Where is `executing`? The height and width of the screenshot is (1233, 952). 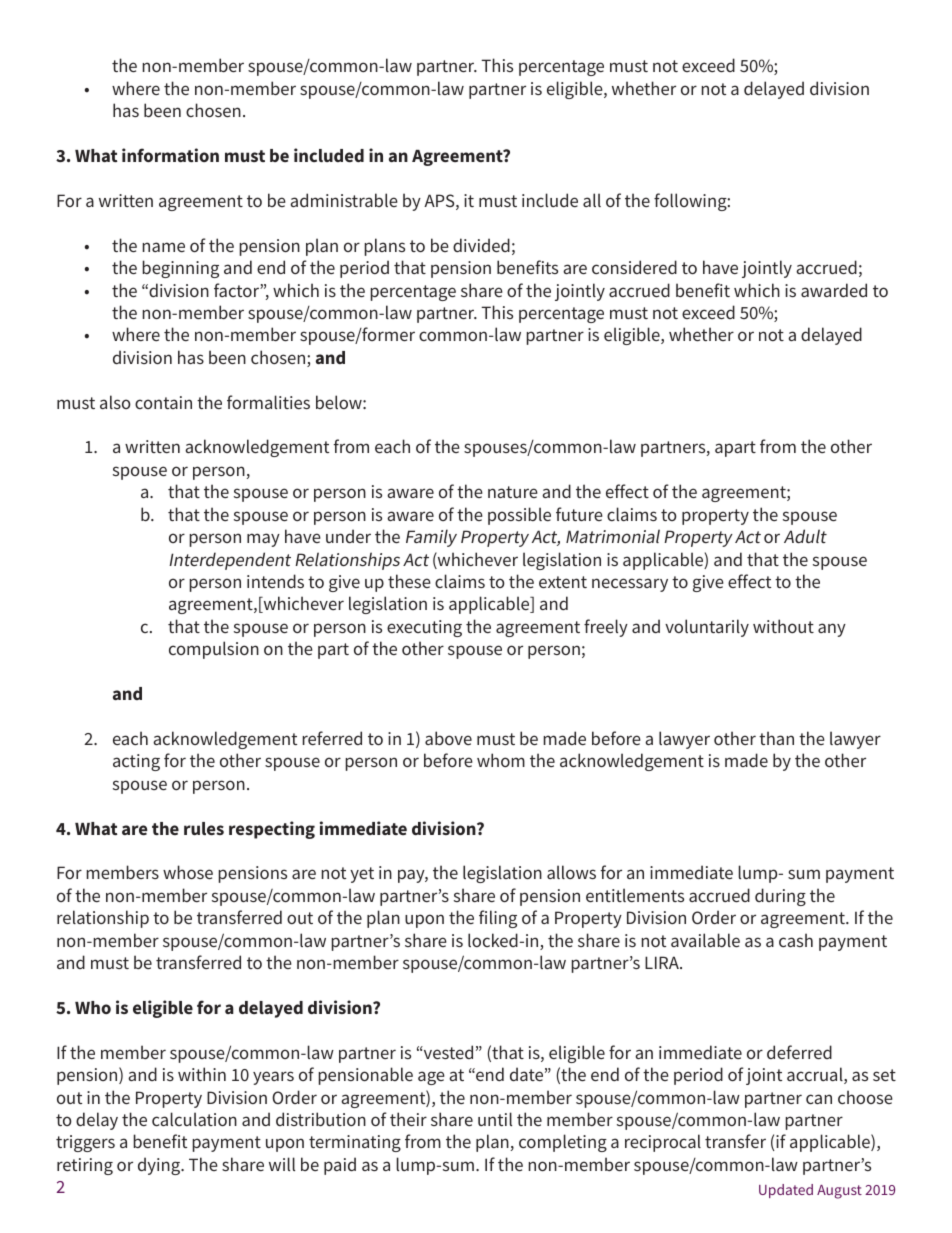
executing is located at coordinates (424, 628).
